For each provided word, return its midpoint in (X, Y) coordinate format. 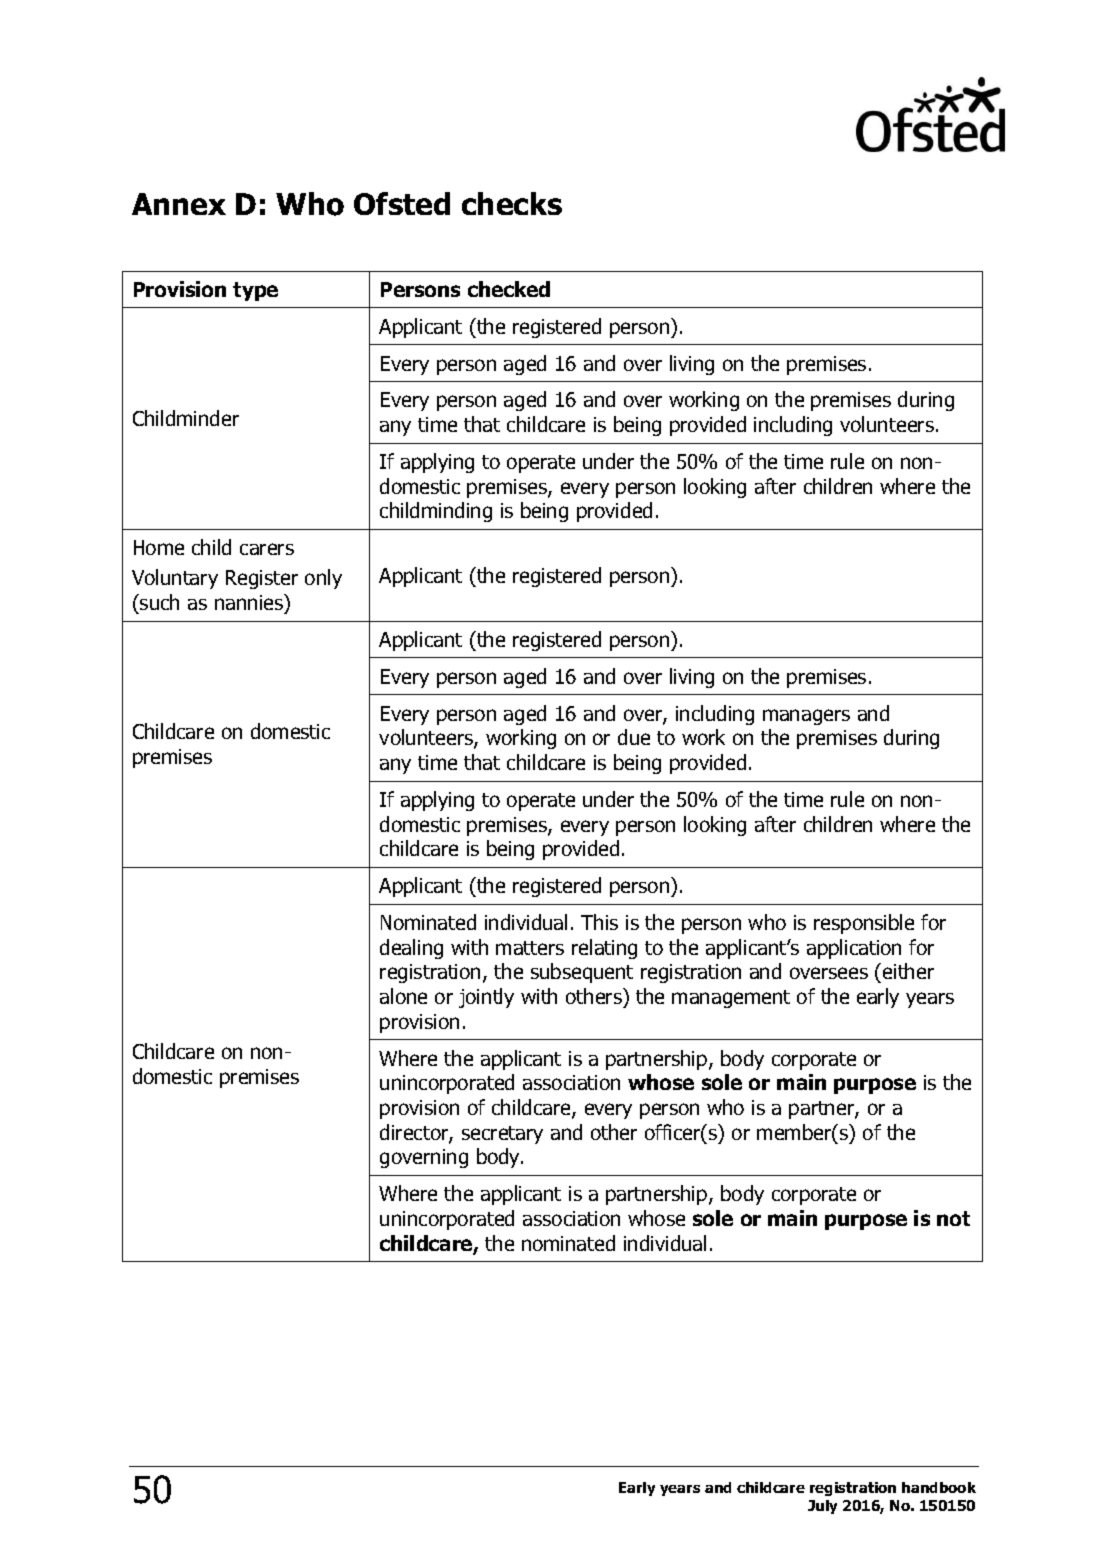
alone (403, 996)
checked (509, 289)
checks (512, 203)
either (908, 971)
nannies (250, 603)
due (634, 737)
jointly (486, 998)
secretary (502, 1135)
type (255, 291)
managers (806, 717)
